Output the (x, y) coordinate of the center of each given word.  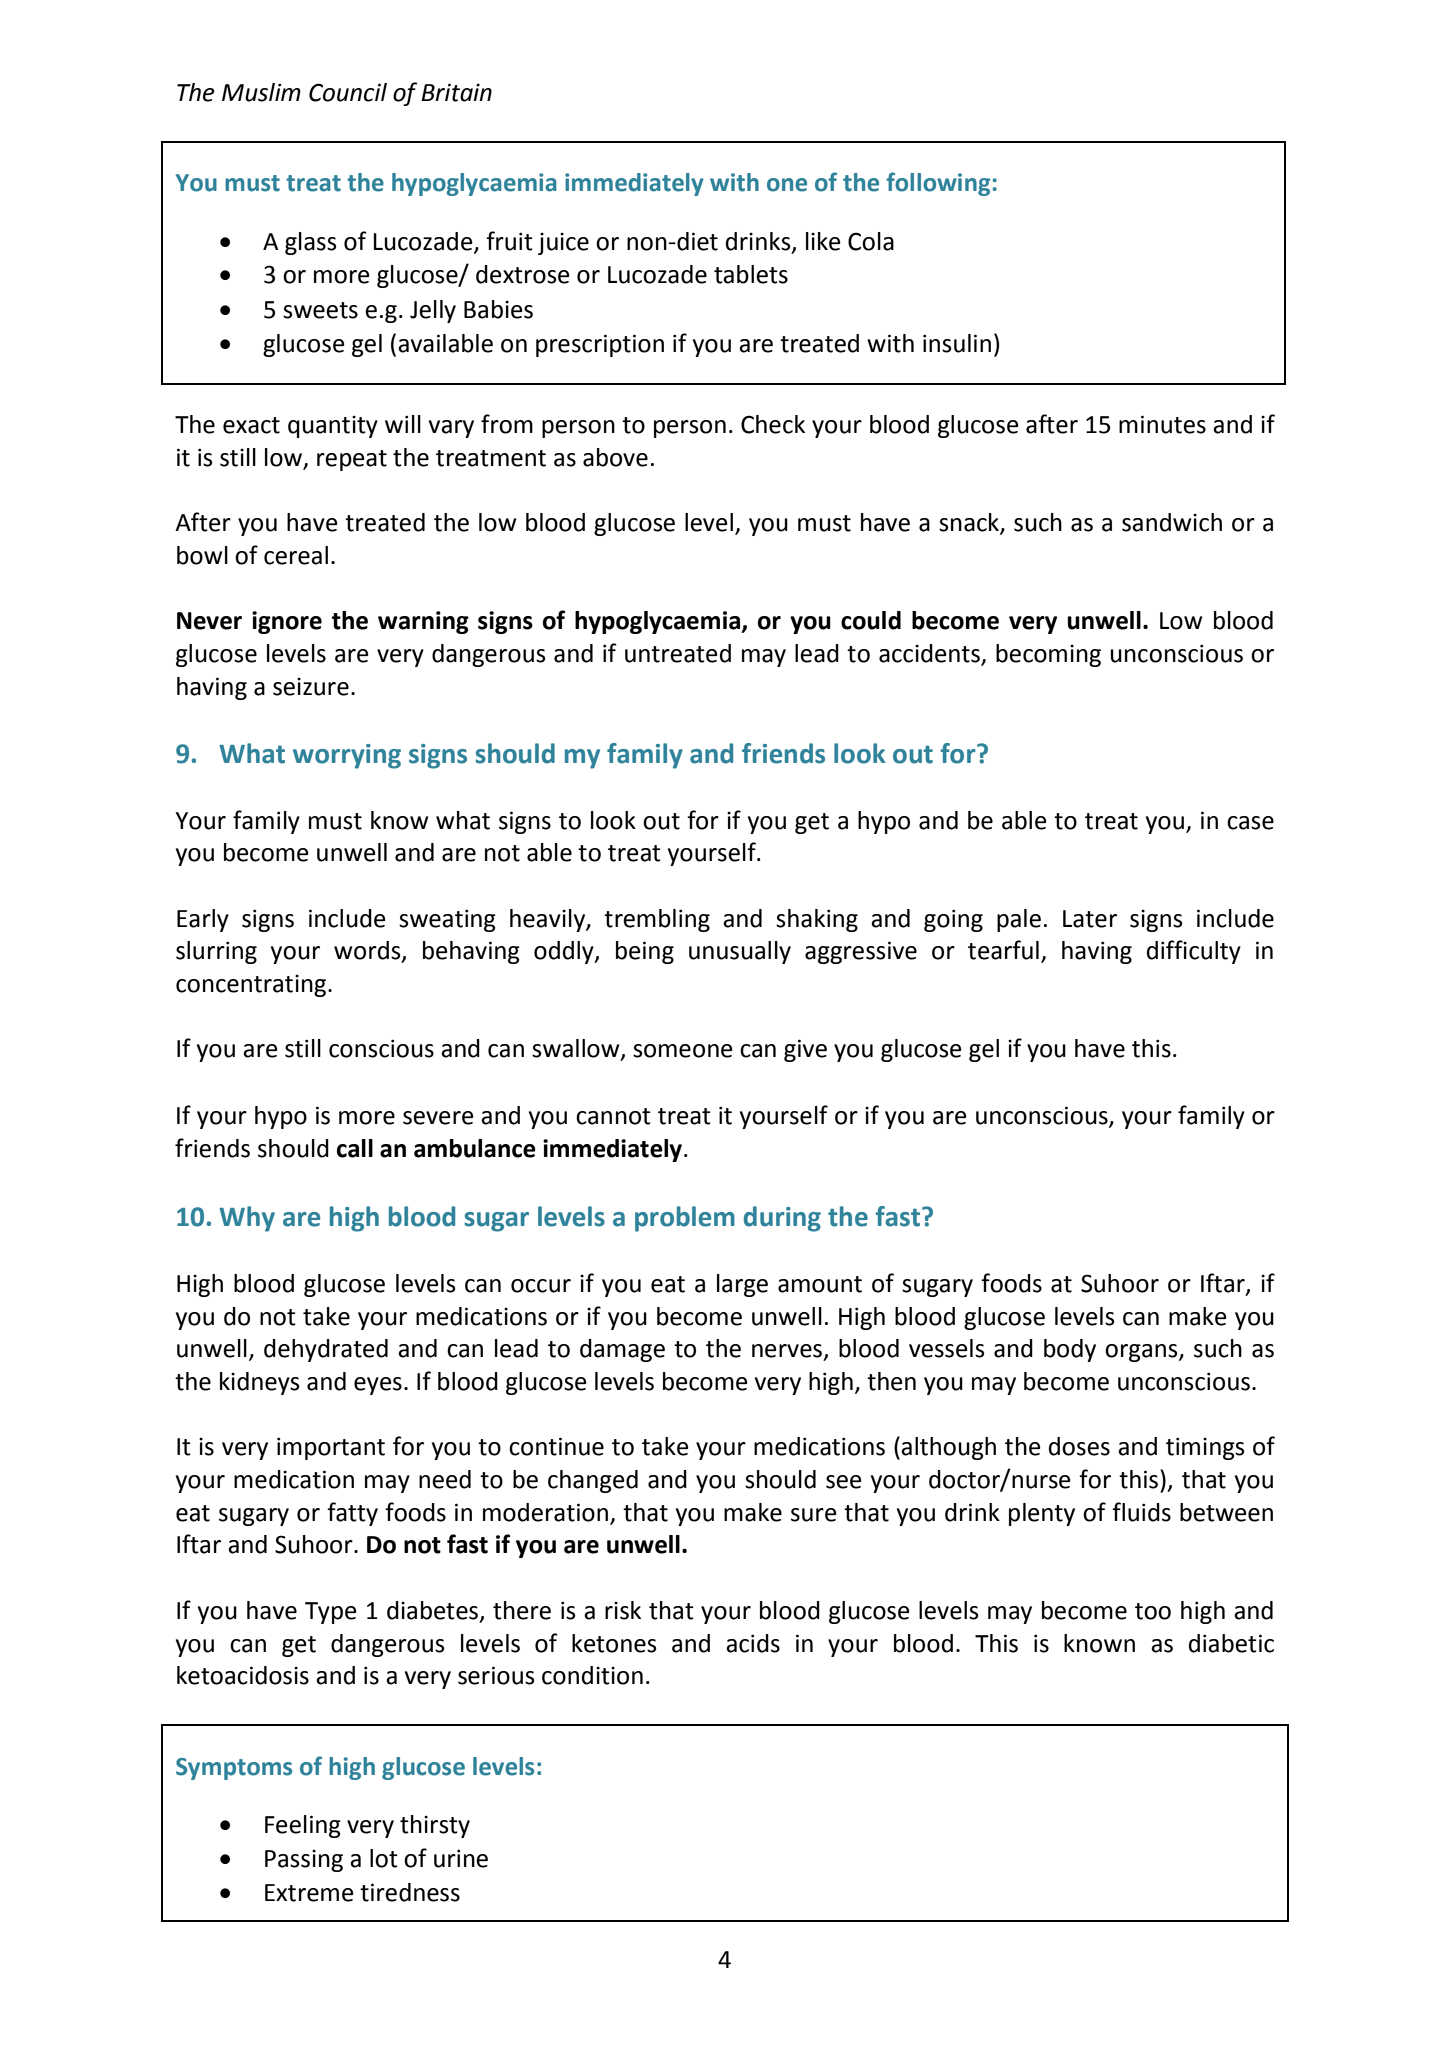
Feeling (303, 1826)
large (742, 1285)
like (823, 241)
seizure (311, 687)
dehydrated (326, 1350)
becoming (1048, 655)
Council (348, 92)
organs (1142, 1353)
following (938, 184)
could (871, 620)
